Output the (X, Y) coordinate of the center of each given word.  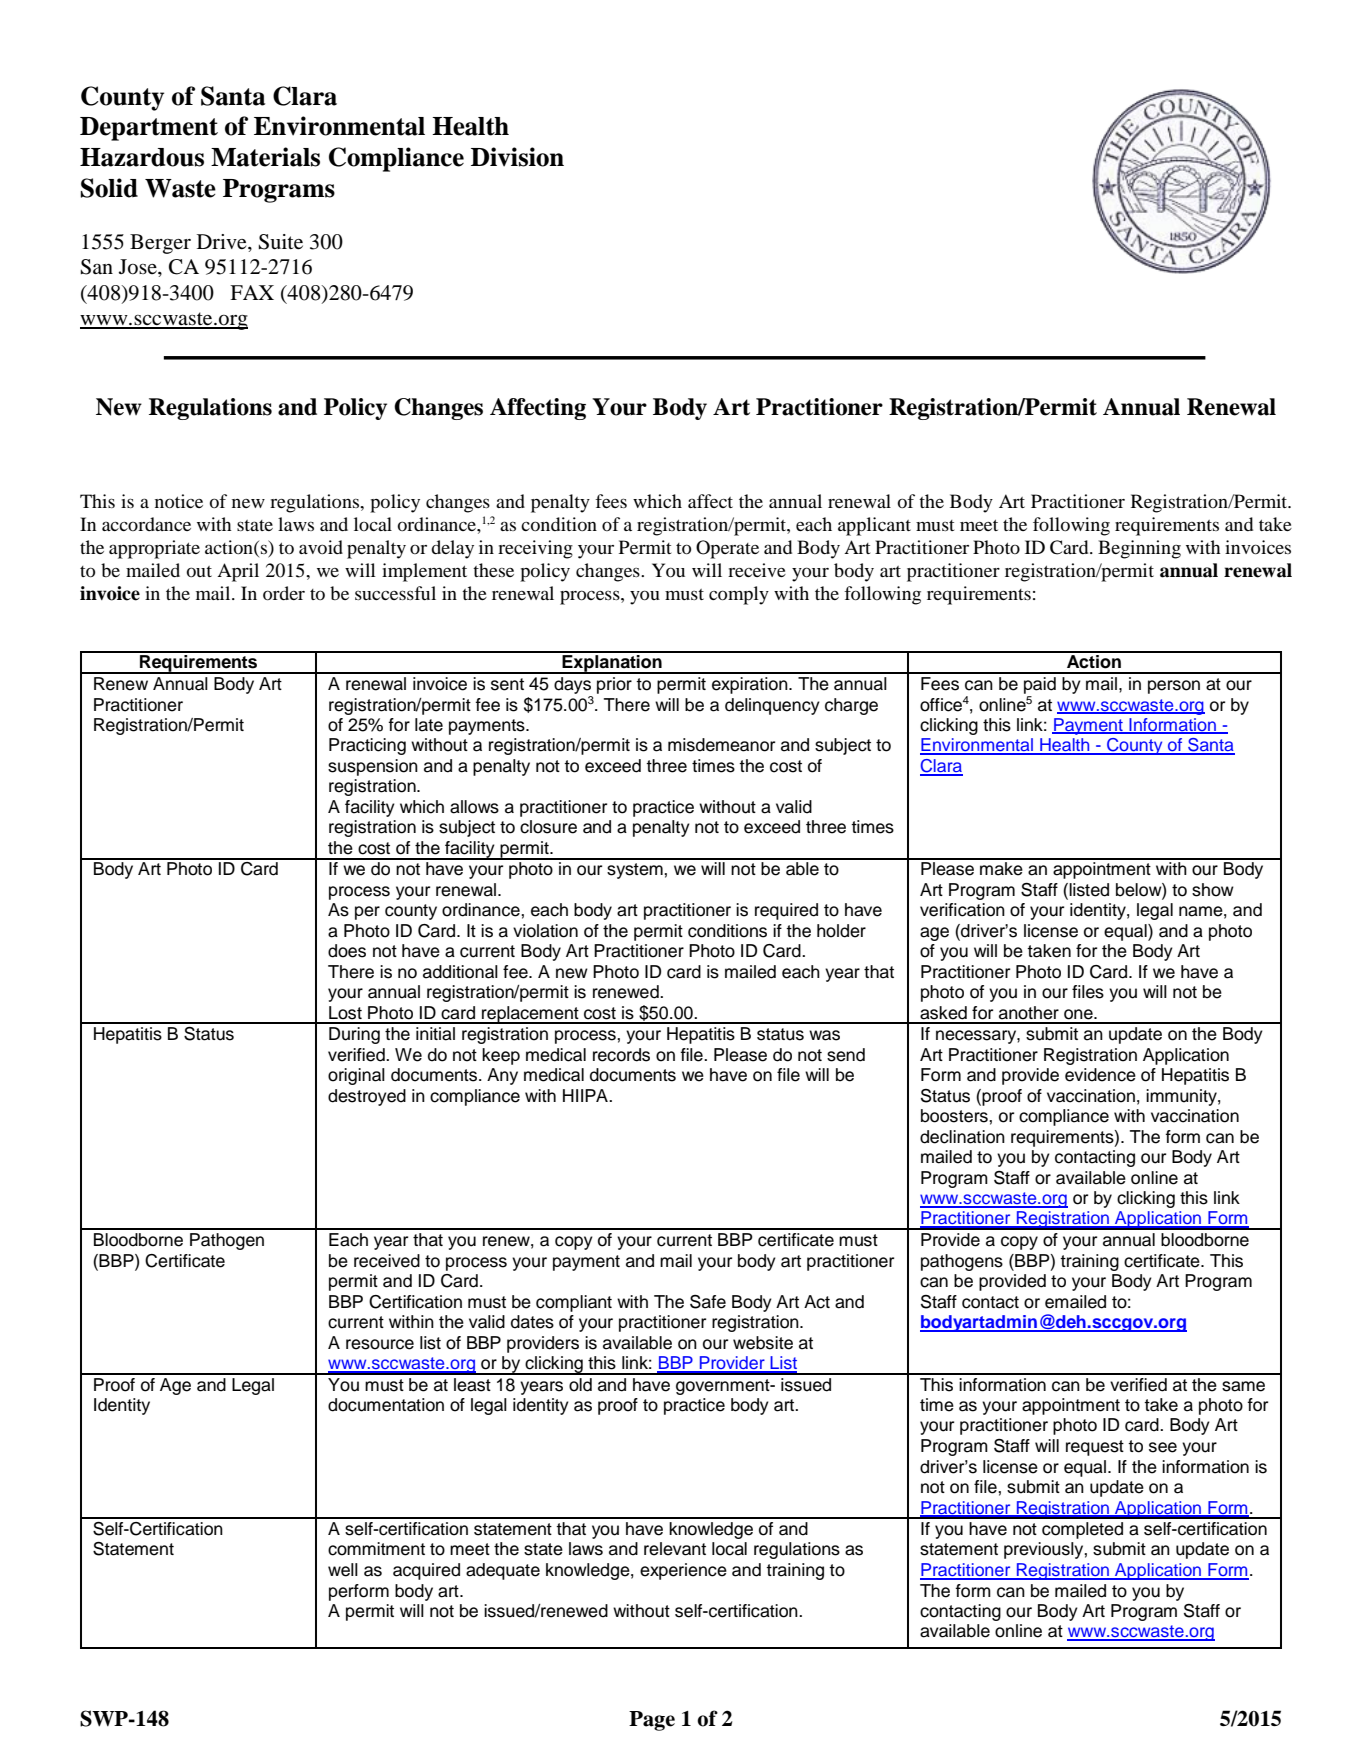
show (1213, 890)
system (636, 871)
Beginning (1139, 549)
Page (652, 1721)
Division (517, 157)
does (347, 951)
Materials (265, 157)
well (343, 1570)
